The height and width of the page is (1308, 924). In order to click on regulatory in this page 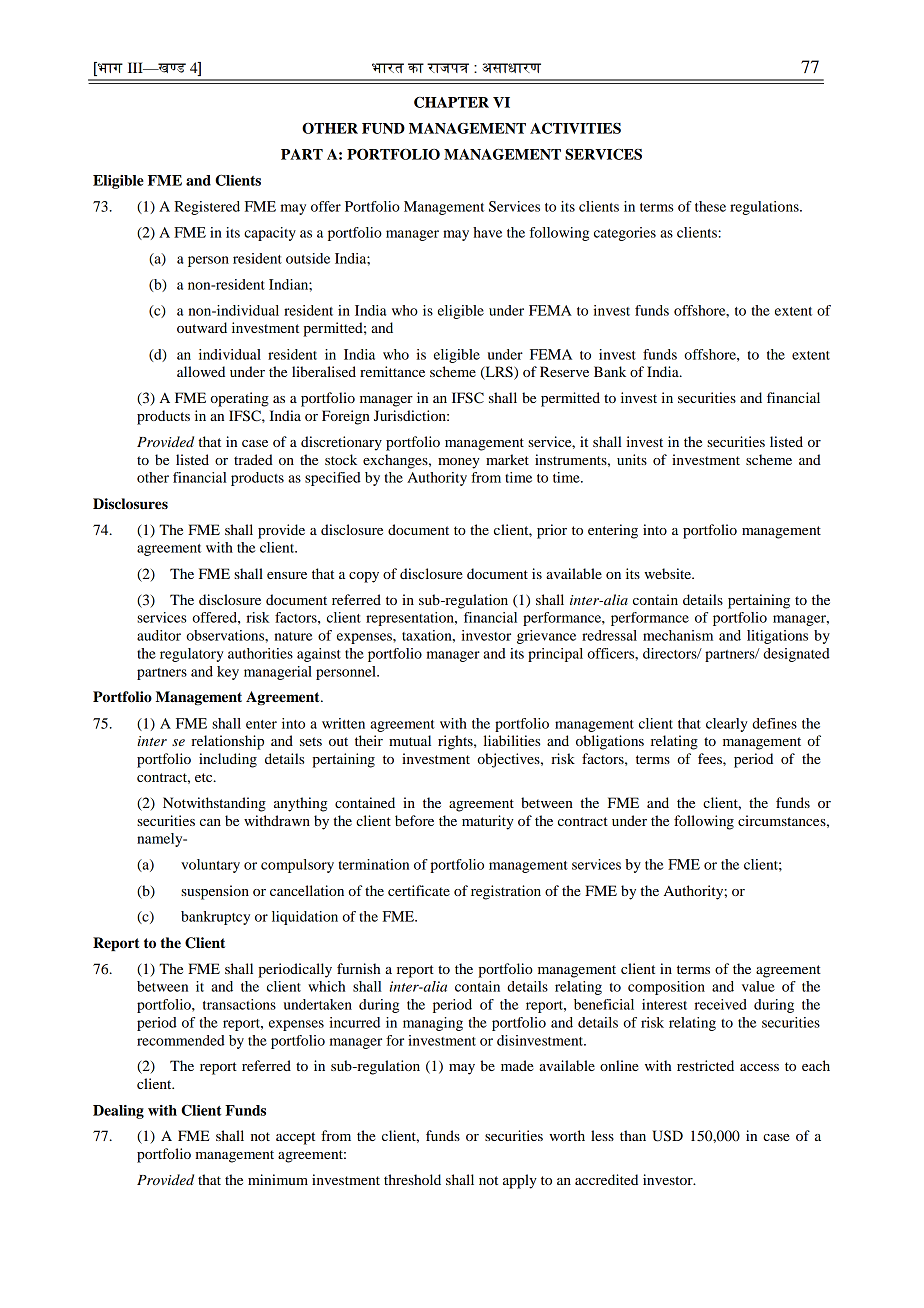, I will do `click(192, 655)`.
